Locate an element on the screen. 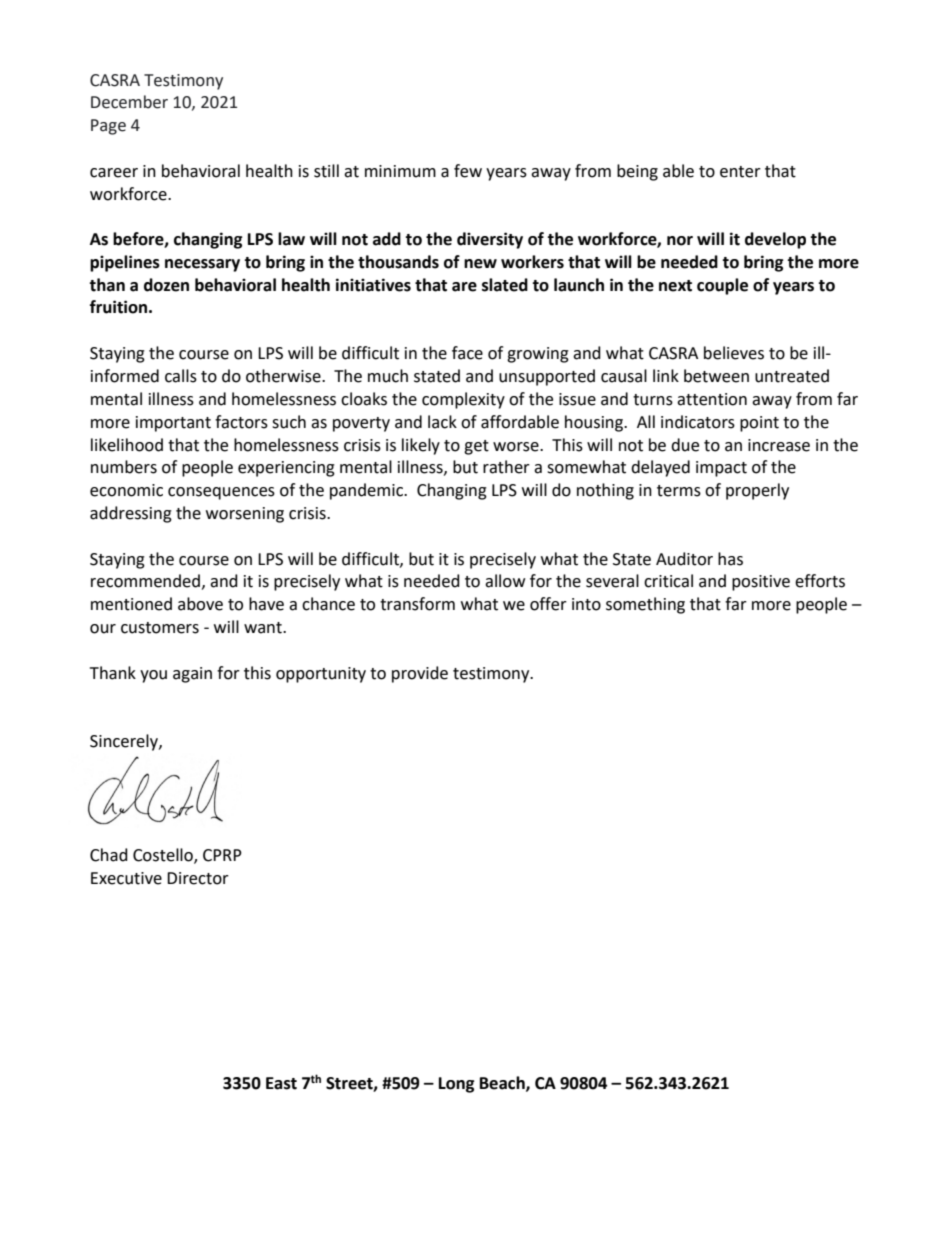 This screenshot has height=1233, width=952. important is located at coordinates (173, 424).
